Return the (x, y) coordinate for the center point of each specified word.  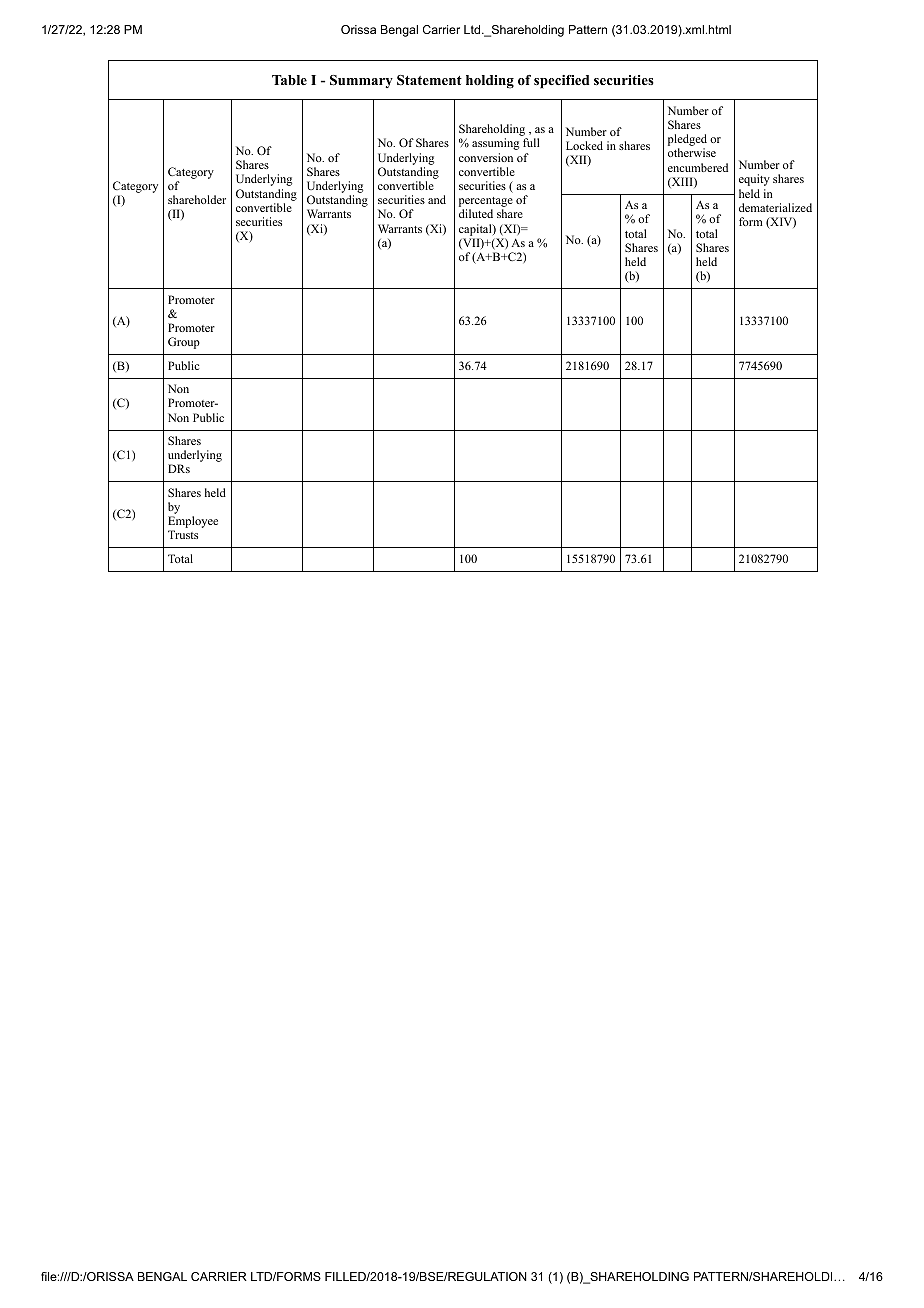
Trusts (183, 534)
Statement (429, 80)
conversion (486, 157)
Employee (193, 523)
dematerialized (775, 207)
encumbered (698, 167)
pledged (687, 141)
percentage (486, 203)
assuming (495, 144)
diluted (476, 213)
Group (184, 343)
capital (476, 230)
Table (289, 80)
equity (754, 180)
